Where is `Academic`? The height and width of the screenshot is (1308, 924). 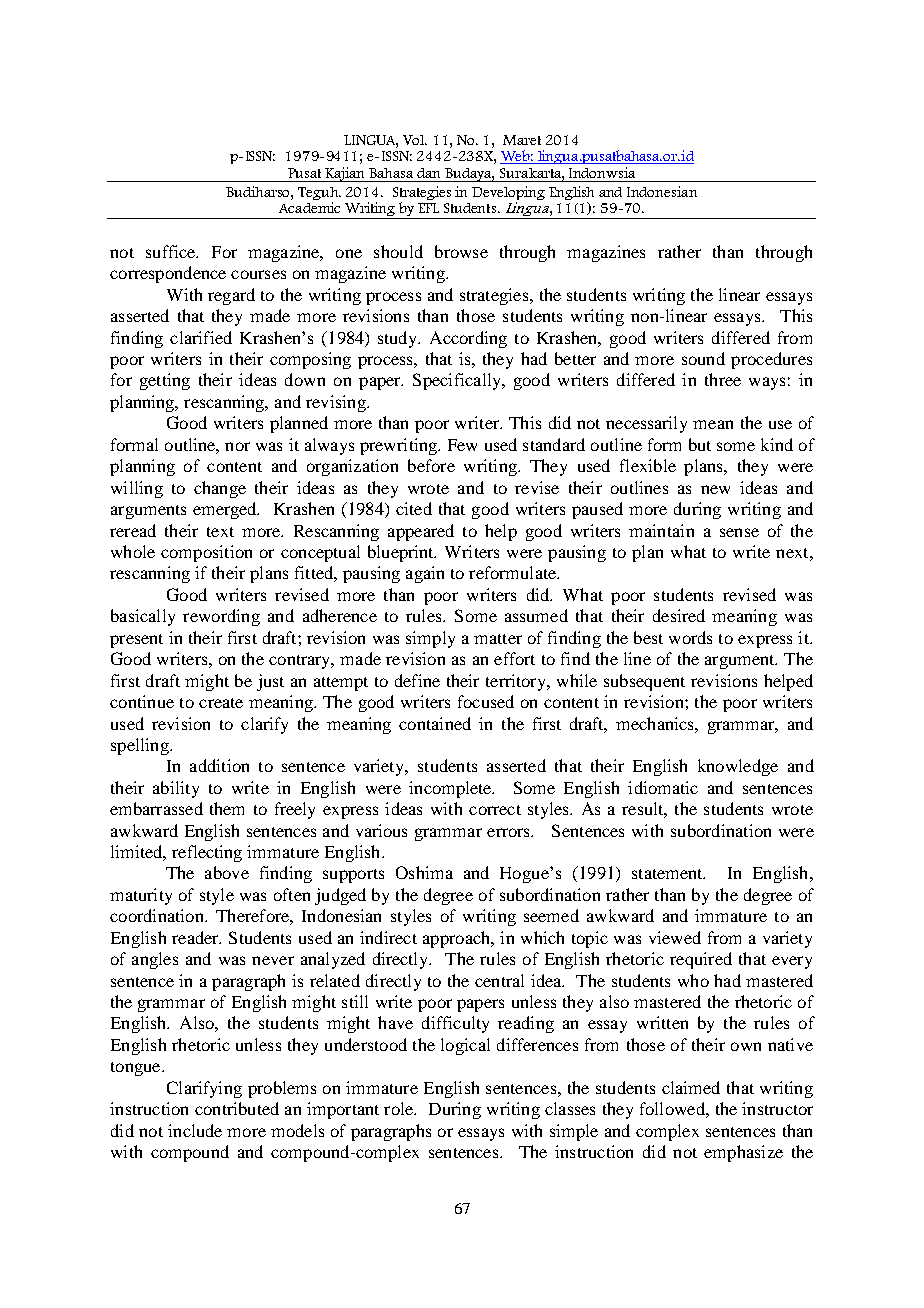 Academic is located at coordinates (309, 207).
